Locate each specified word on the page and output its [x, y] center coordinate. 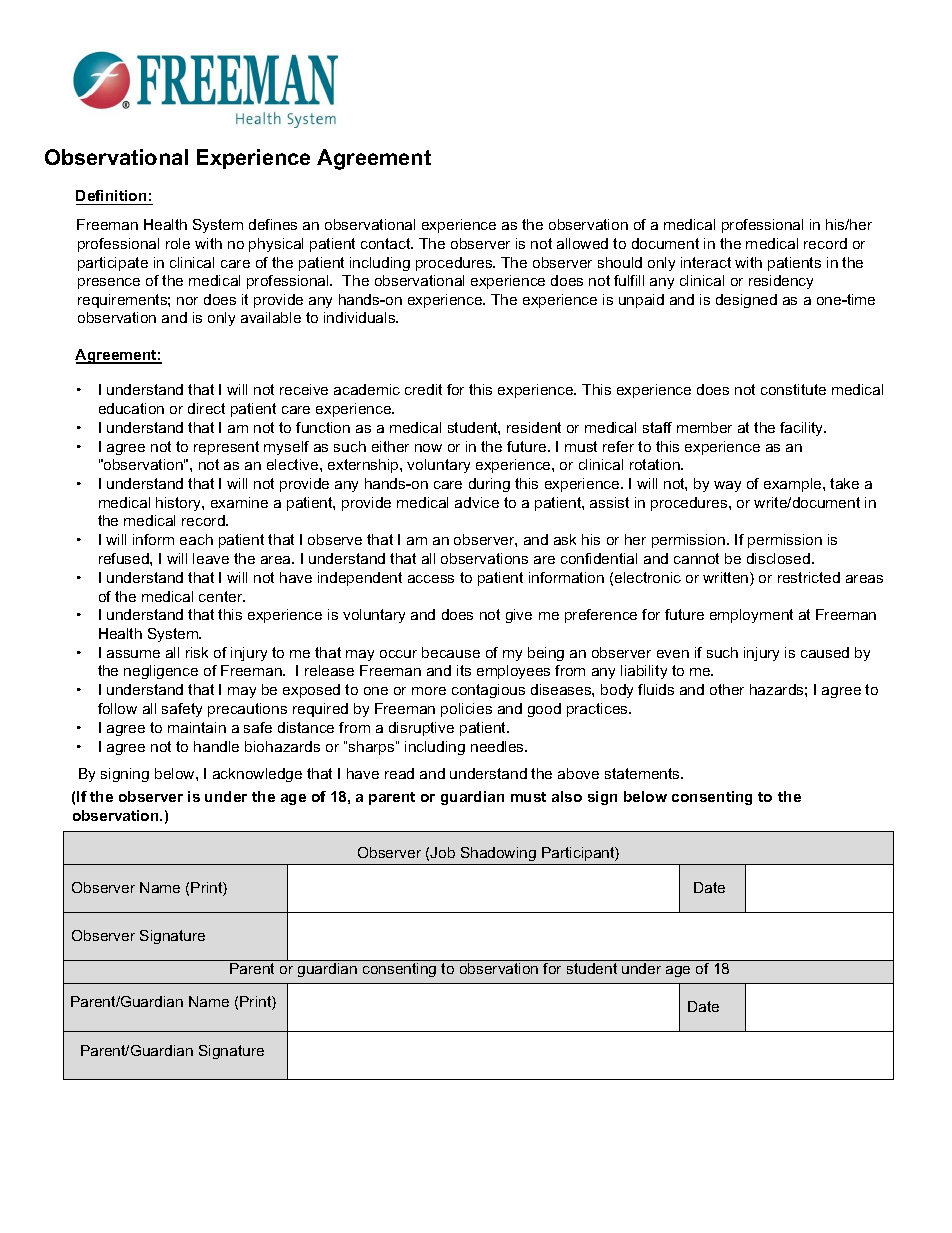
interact [706, 262]
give [519, 616]
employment [751, 616]
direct [206, 408]
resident [534, 427]
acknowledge [257, 775]
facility [803, 429]
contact [387, 243]
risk [197, 652]
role [178, 243]
